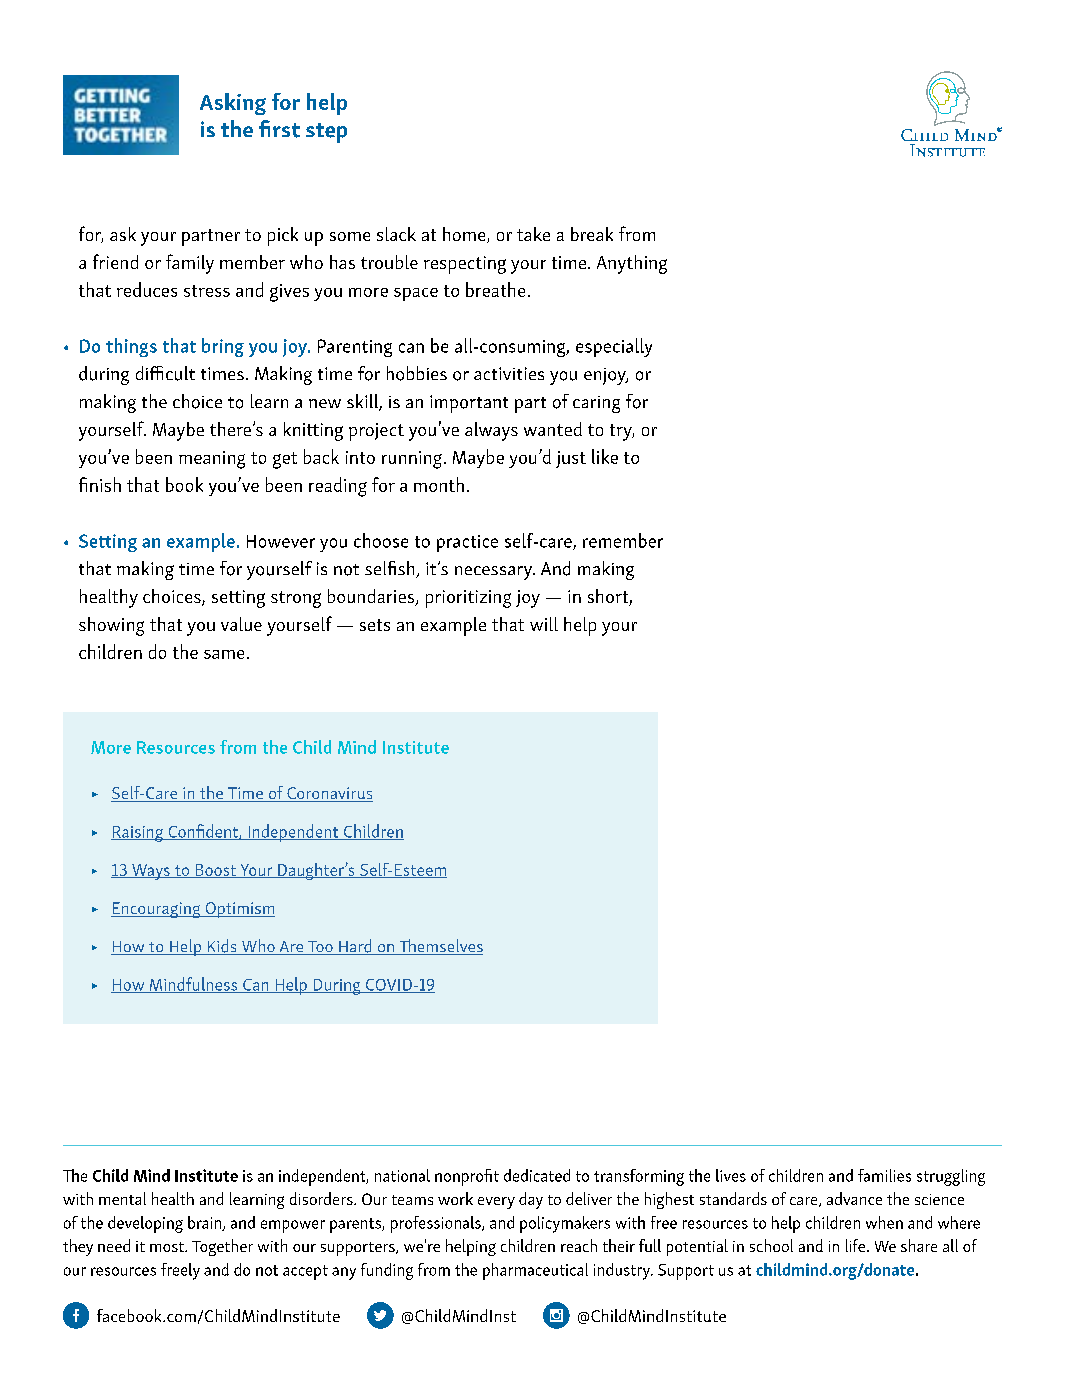  Describe the element at coordinates (605, 456) in the screenshot. I see `like` at that location.
